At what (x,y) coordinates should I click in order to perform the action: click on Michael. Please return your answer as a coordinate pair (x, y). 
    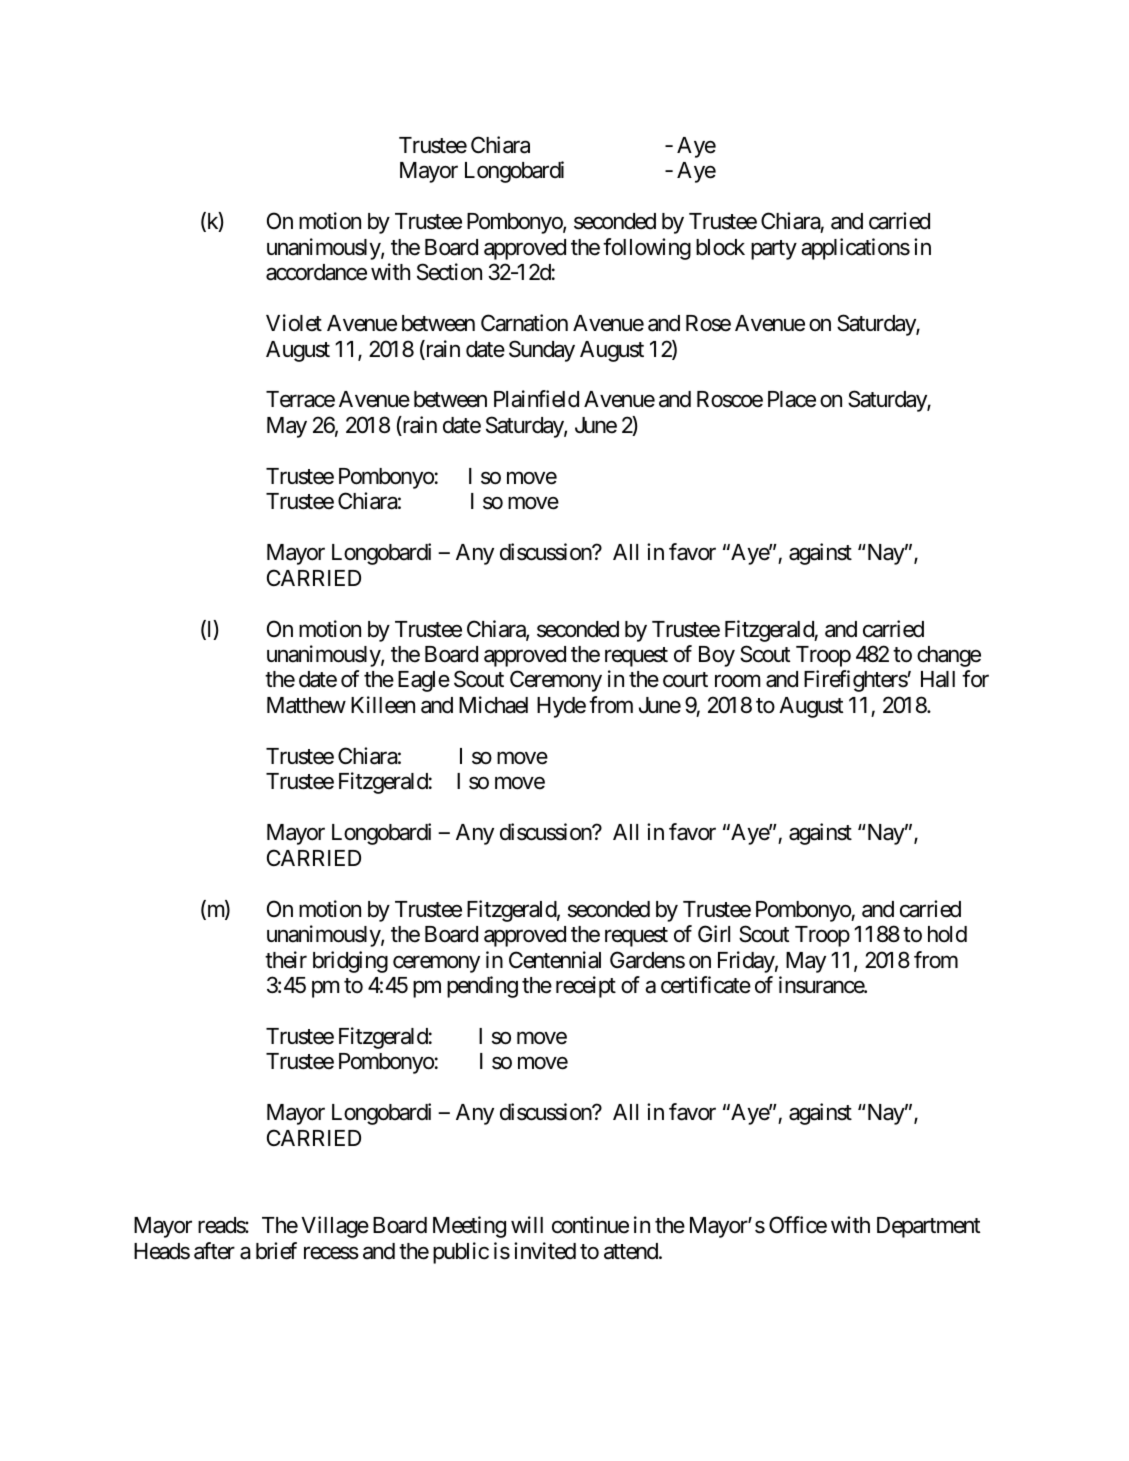
    Looking at the image, I should click on (493, 705).
